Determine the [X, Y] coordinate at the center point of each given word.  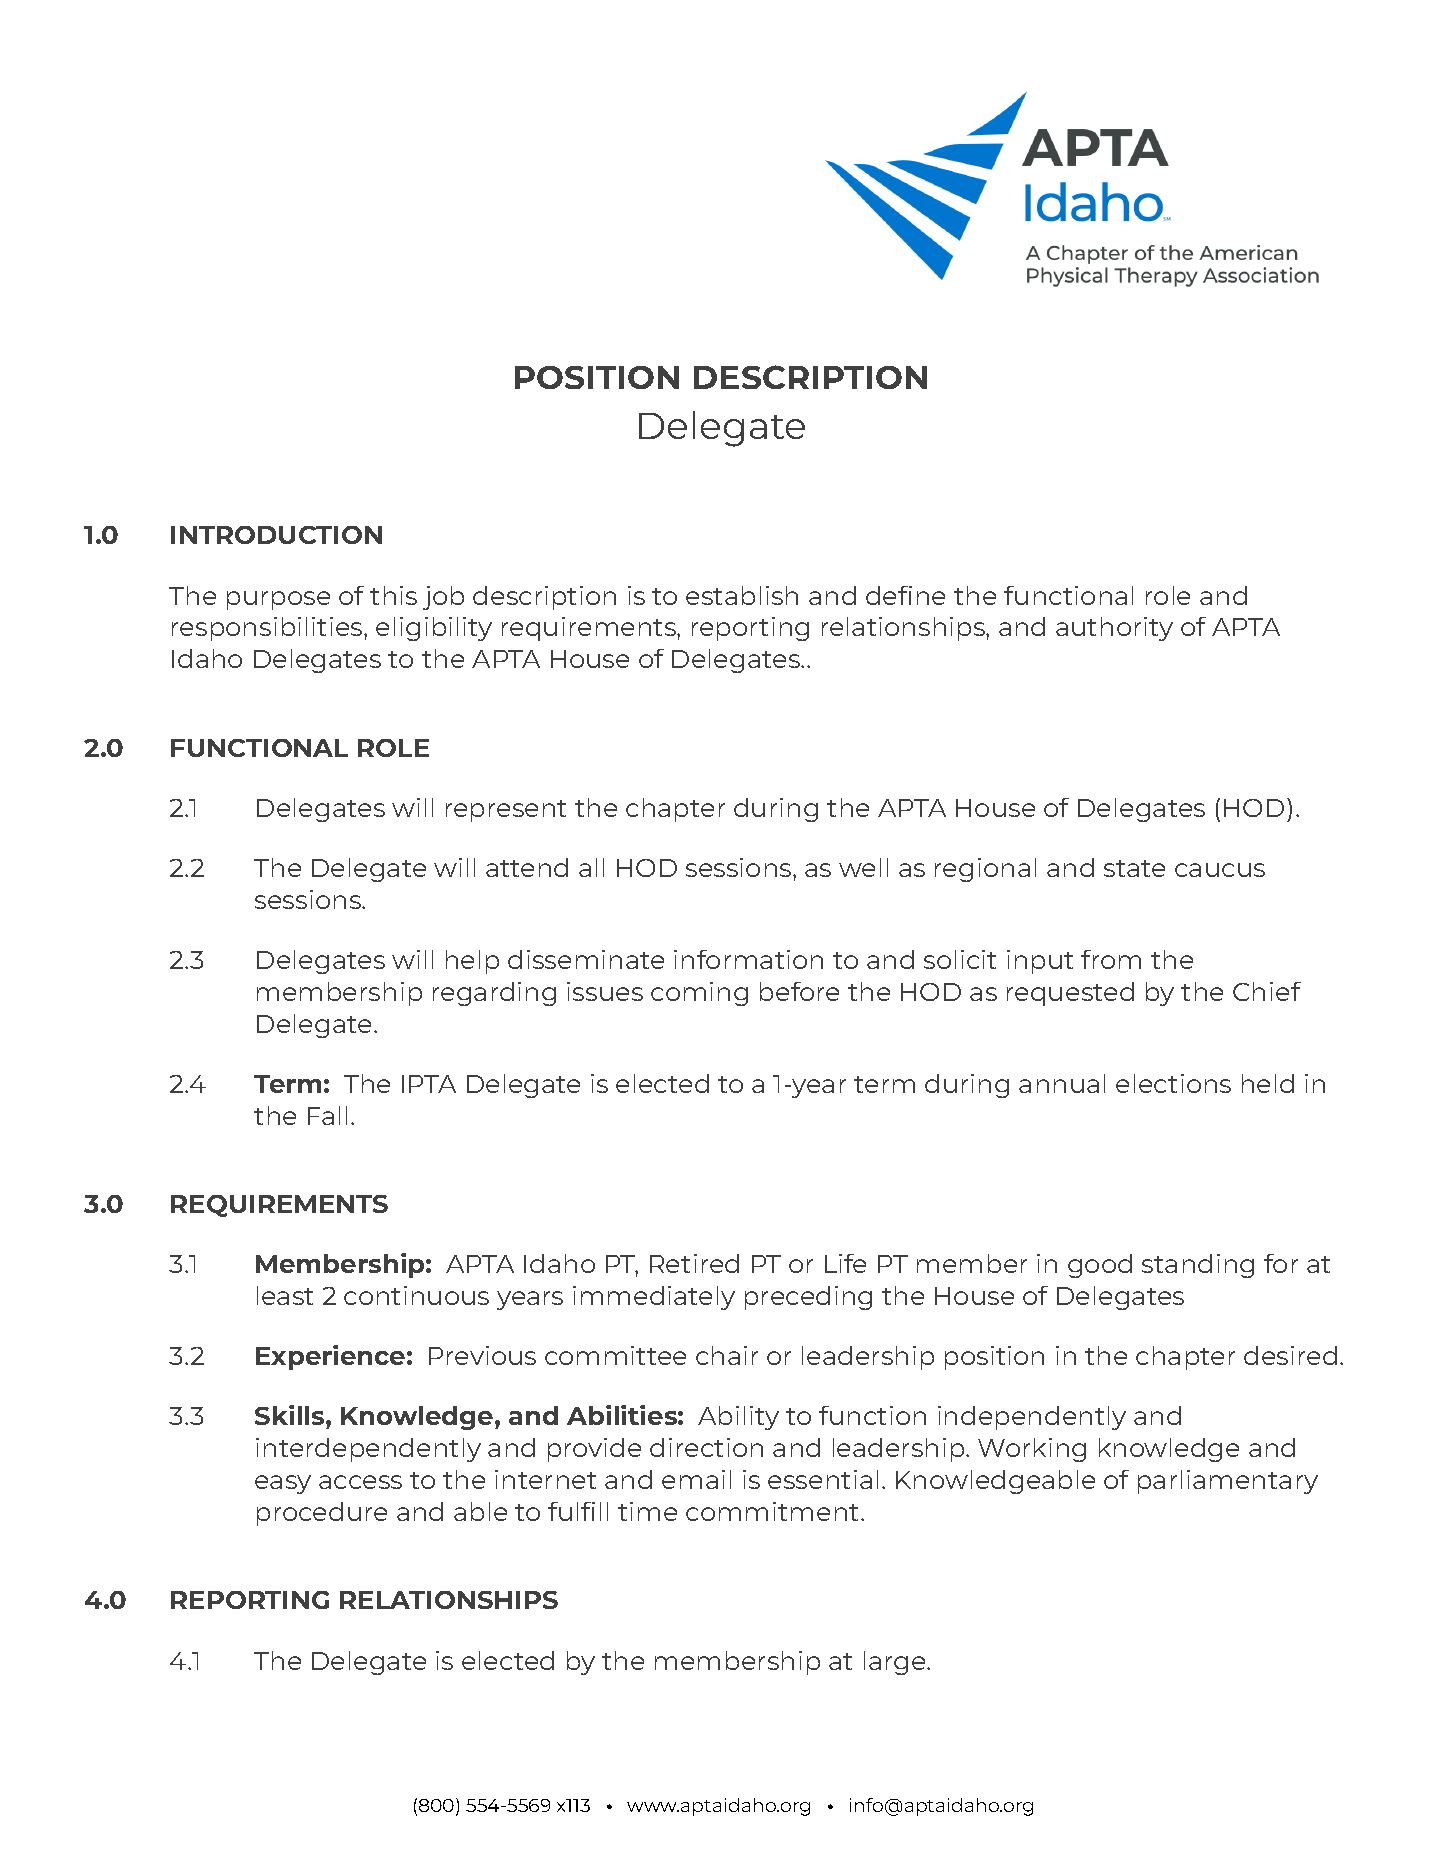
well [863, 867]
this [393, 595]
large [896, 1663]
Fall [327, 1115]
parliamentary [1228, 1482]
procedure [322, 1514]
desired [1290, 1355]
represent [506, 811]
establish [742, 595]
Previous [482, 1355]
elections [1173, 1083]
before [799, 991]
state [1134, 868]
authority [1114, 629]
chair [727, 1355]
